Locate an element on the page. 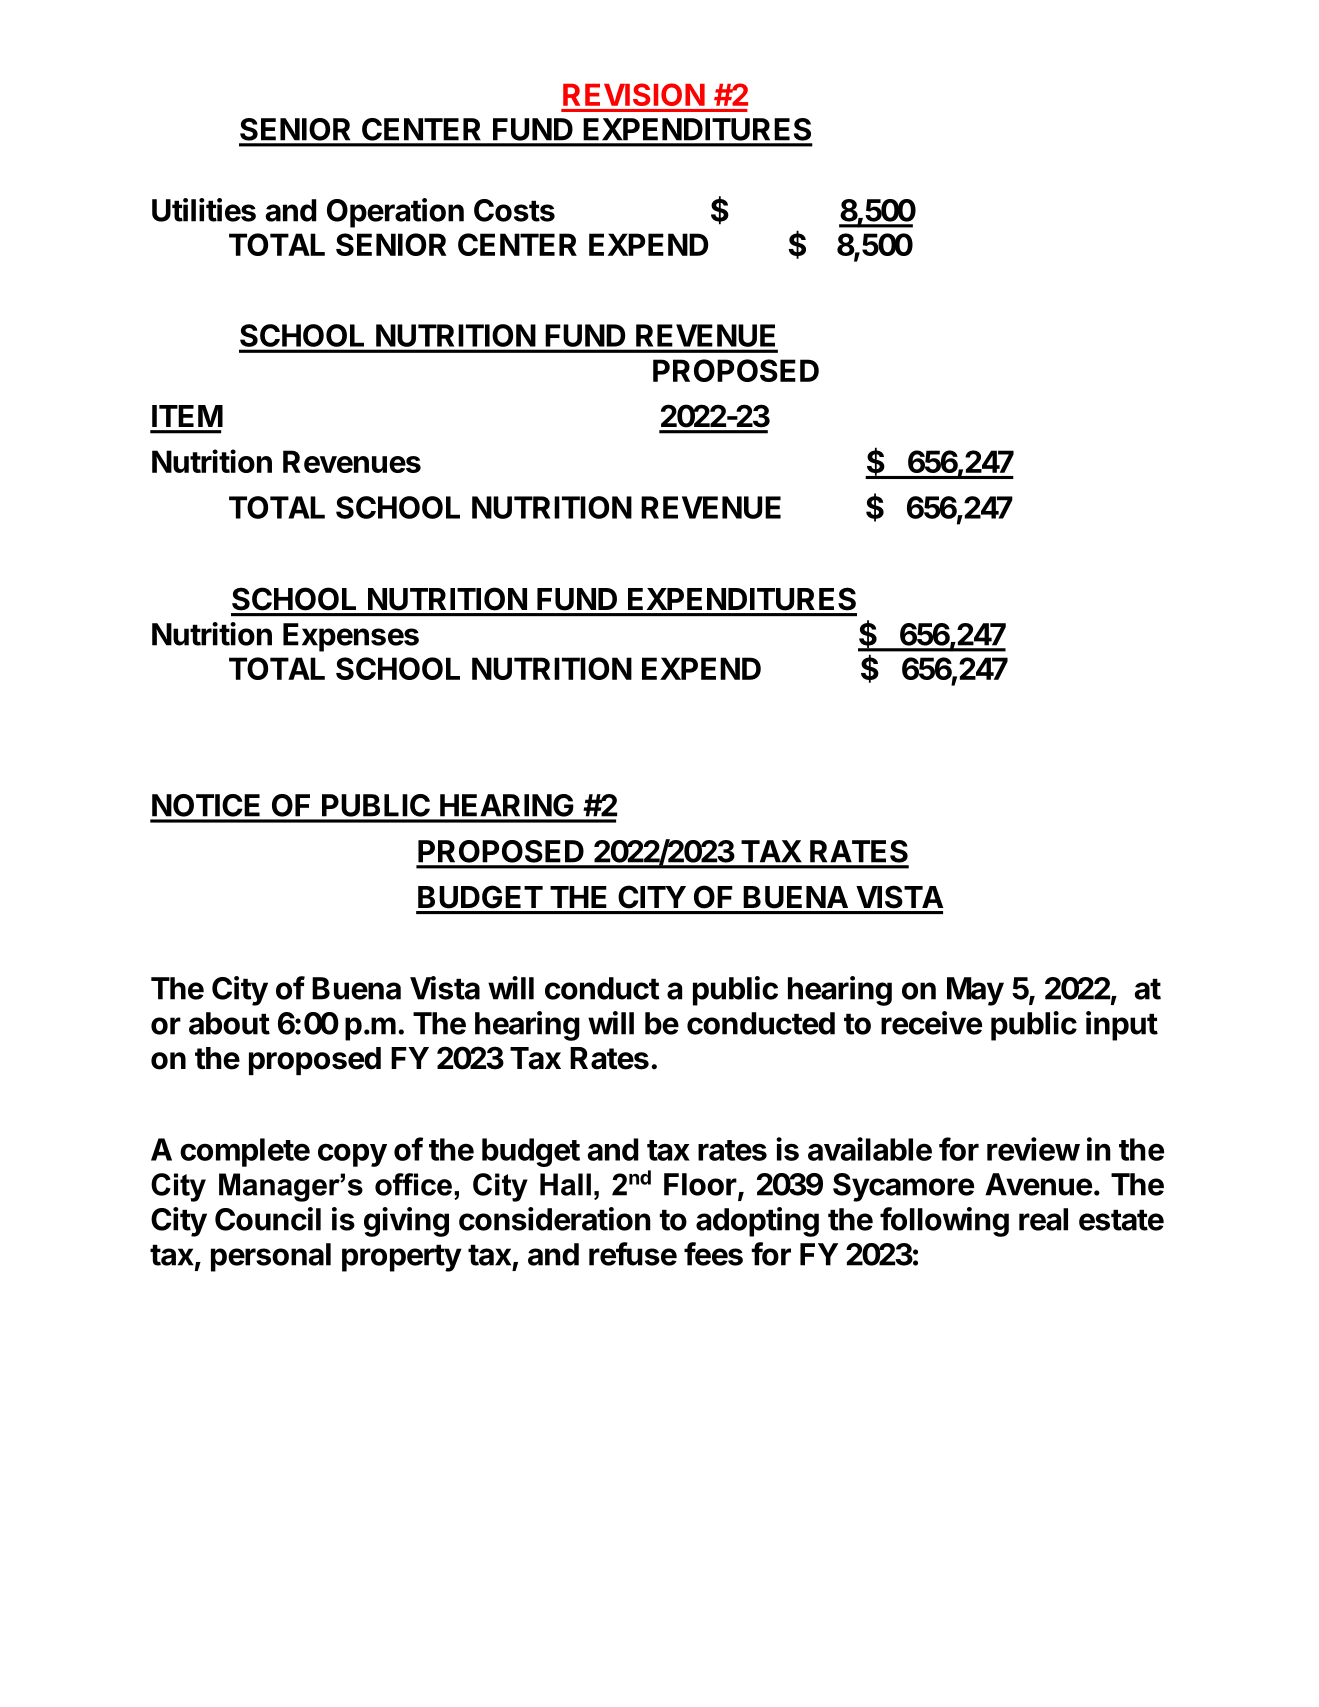 The height and width of the image is (1707, 1319). Council is located at coordinates (268, 1219).
